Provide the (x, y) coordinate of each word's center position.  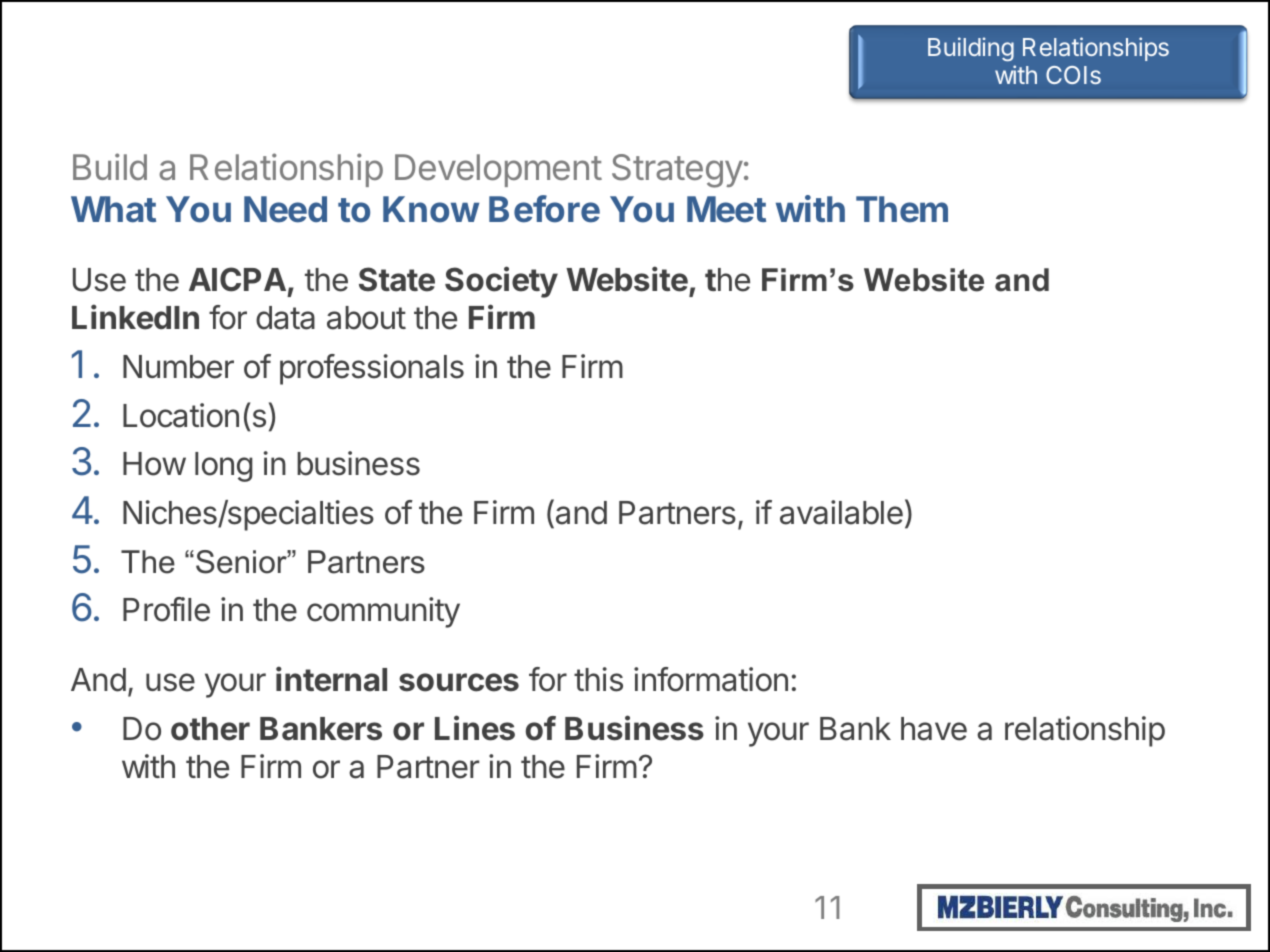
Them (902, 209)
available (841, 512)
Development (498, 170)
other (210, 729)
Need (285, 209)
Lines (475, 728)
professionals (372, 369)
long (224, 467)
